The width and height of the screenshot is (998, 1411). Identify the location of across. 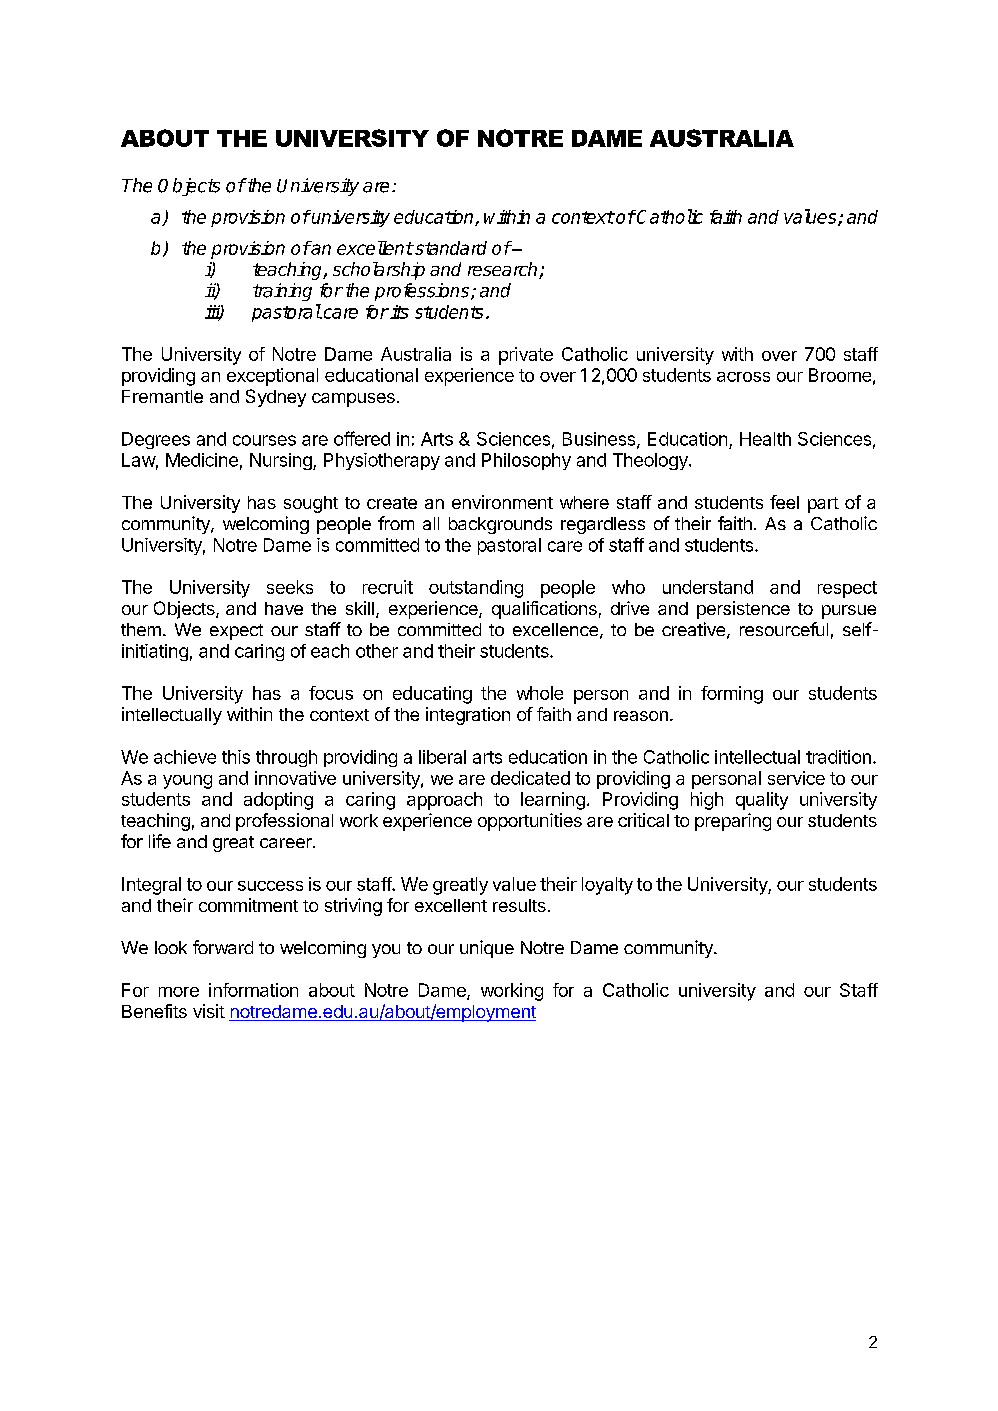
(743, 377).
